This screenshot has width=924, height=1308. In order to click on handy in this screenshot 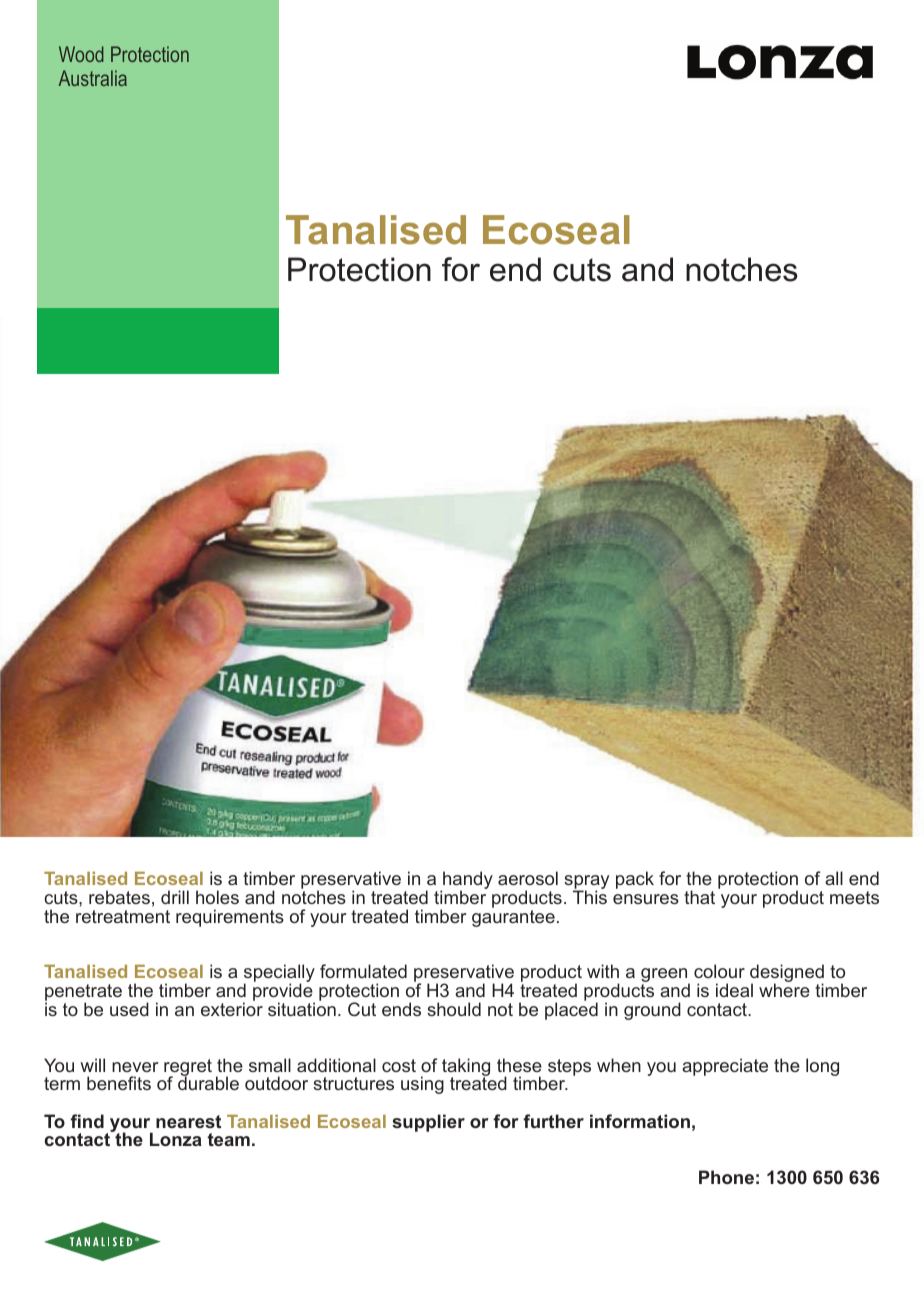, I will do `click(467, 881)`.
